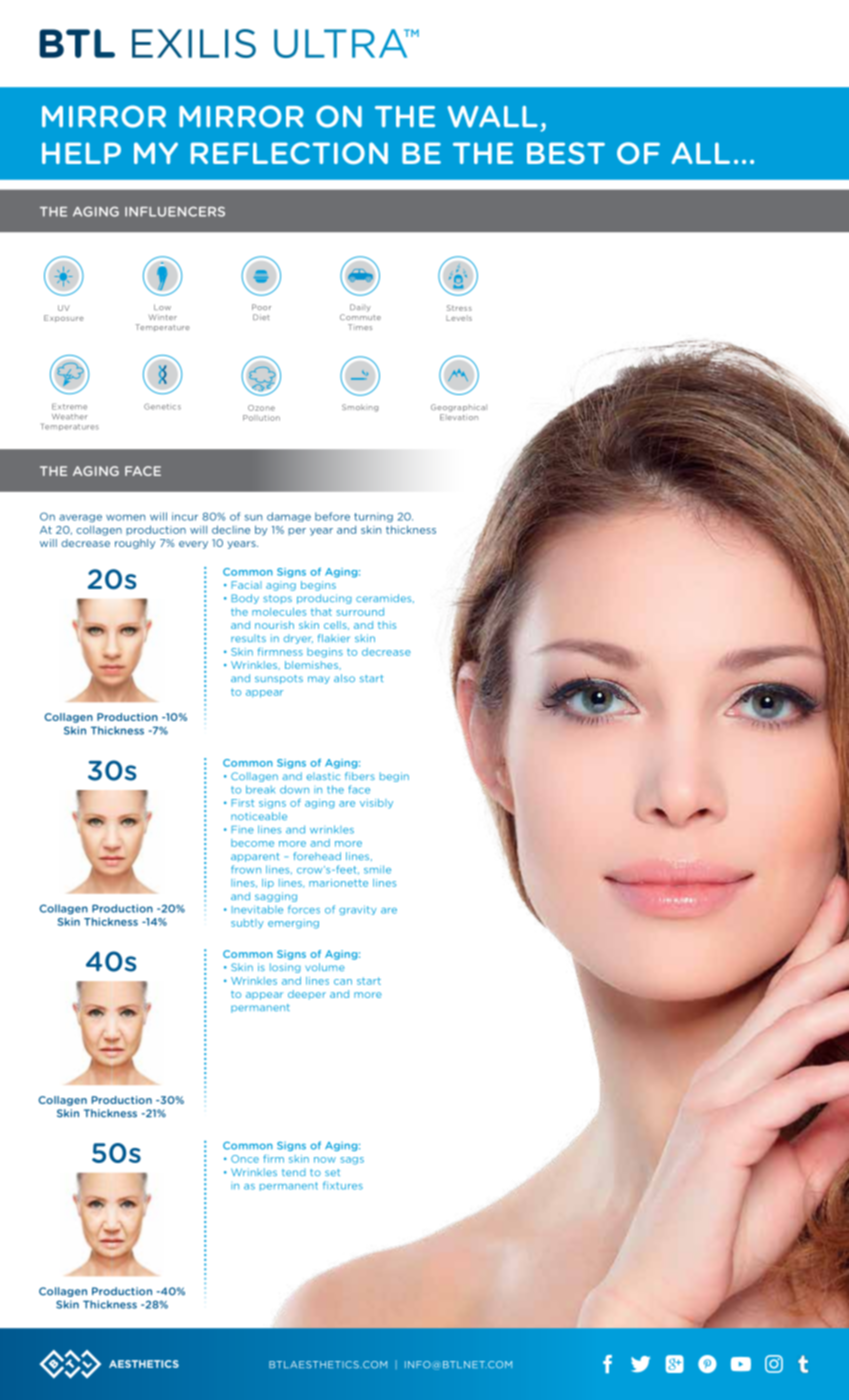 The width and height of the screenshot is (849, 1400). I want to click on Geographical, so click(459, 408).
